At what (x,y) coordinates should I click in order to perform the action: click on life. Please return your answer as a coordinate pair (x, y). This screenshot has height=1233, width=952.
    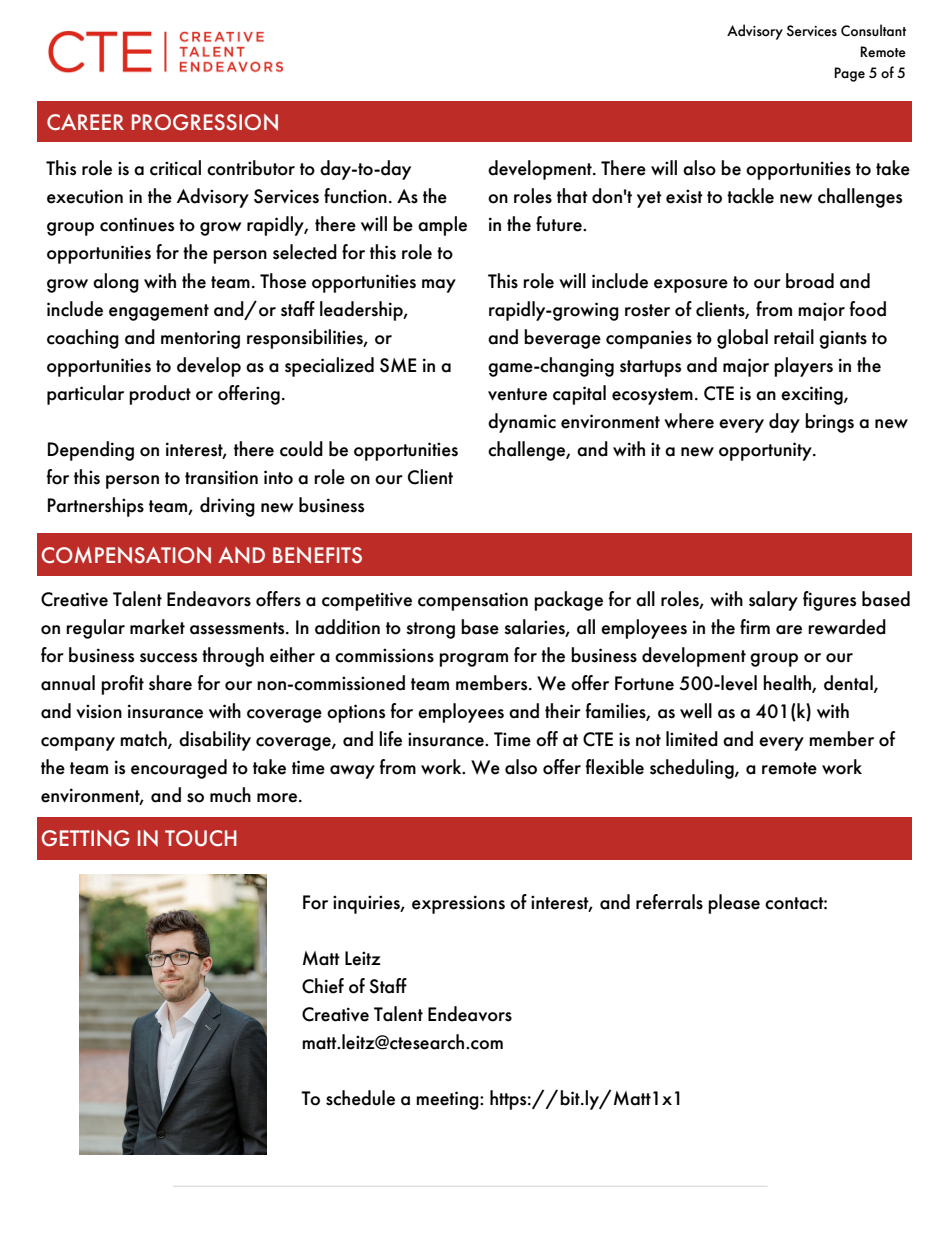
    Looking at the image, I should click on (390, 739).
